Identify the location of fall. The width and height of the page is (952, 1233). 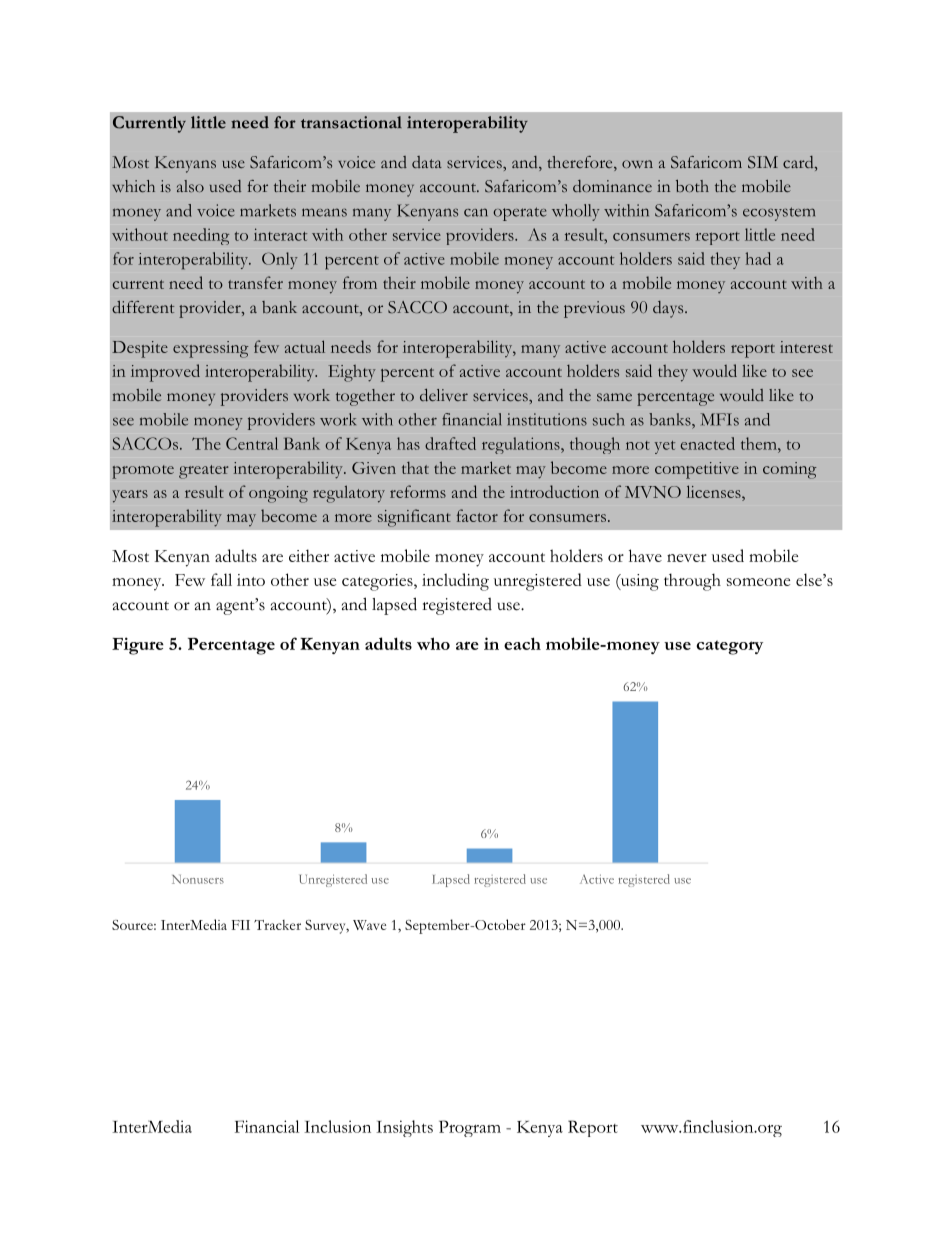
(221, 579).
